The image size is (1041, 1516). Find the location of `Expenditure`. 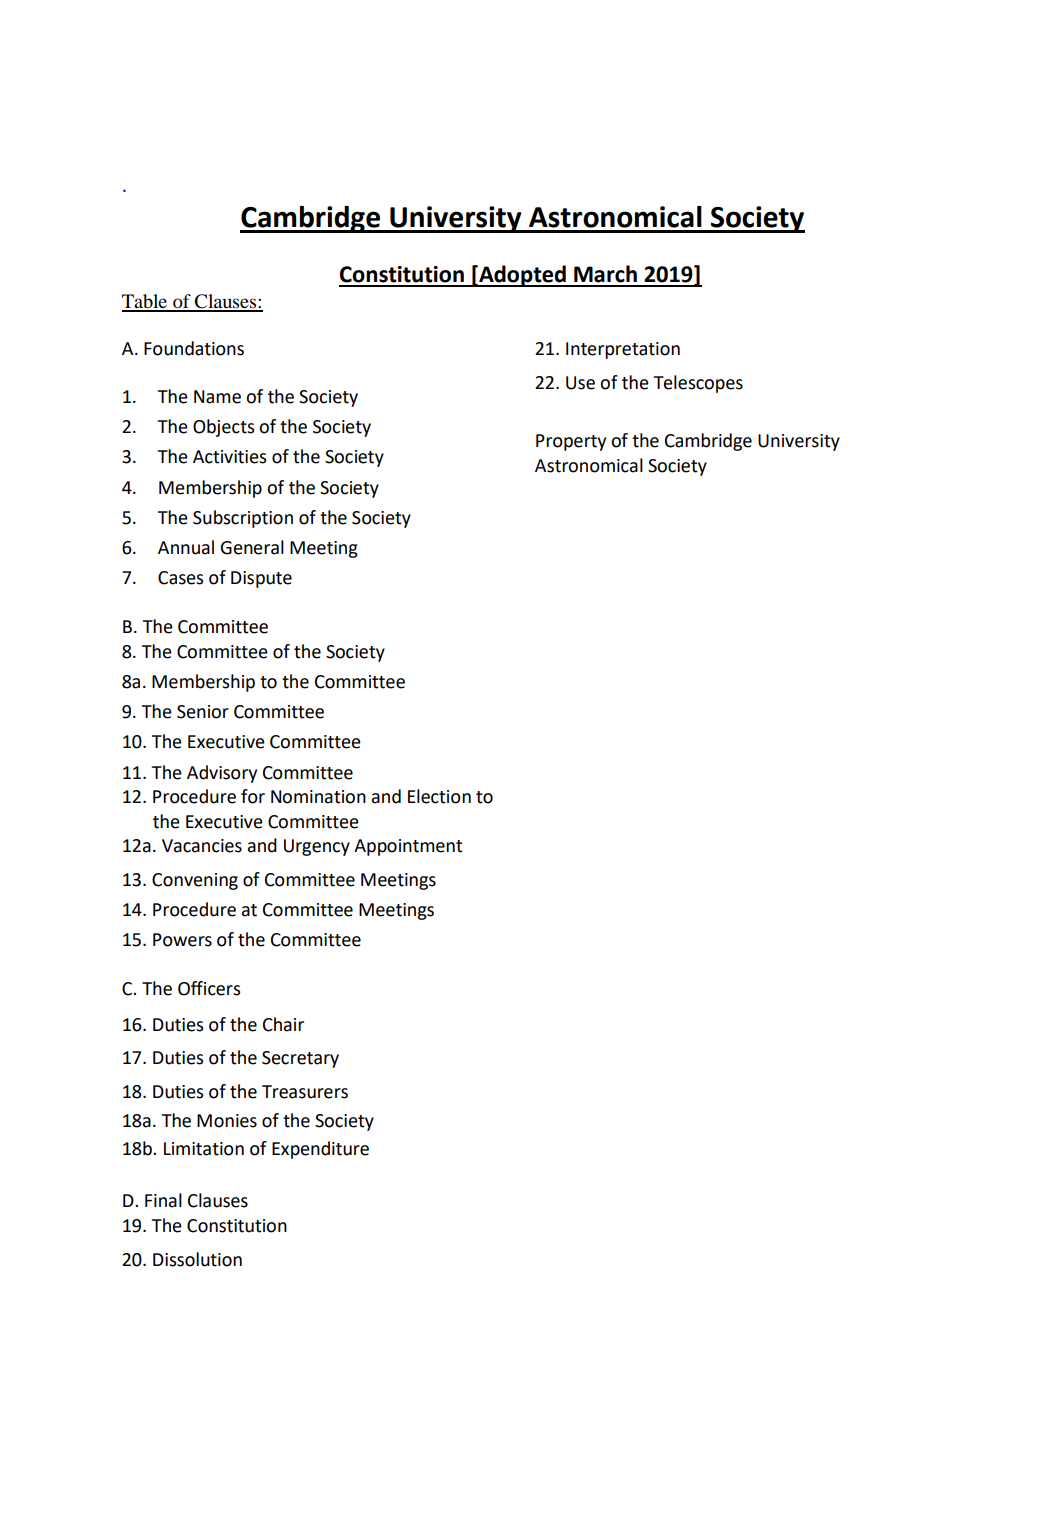

Expenditure is located at coordinates (320, 1150).
